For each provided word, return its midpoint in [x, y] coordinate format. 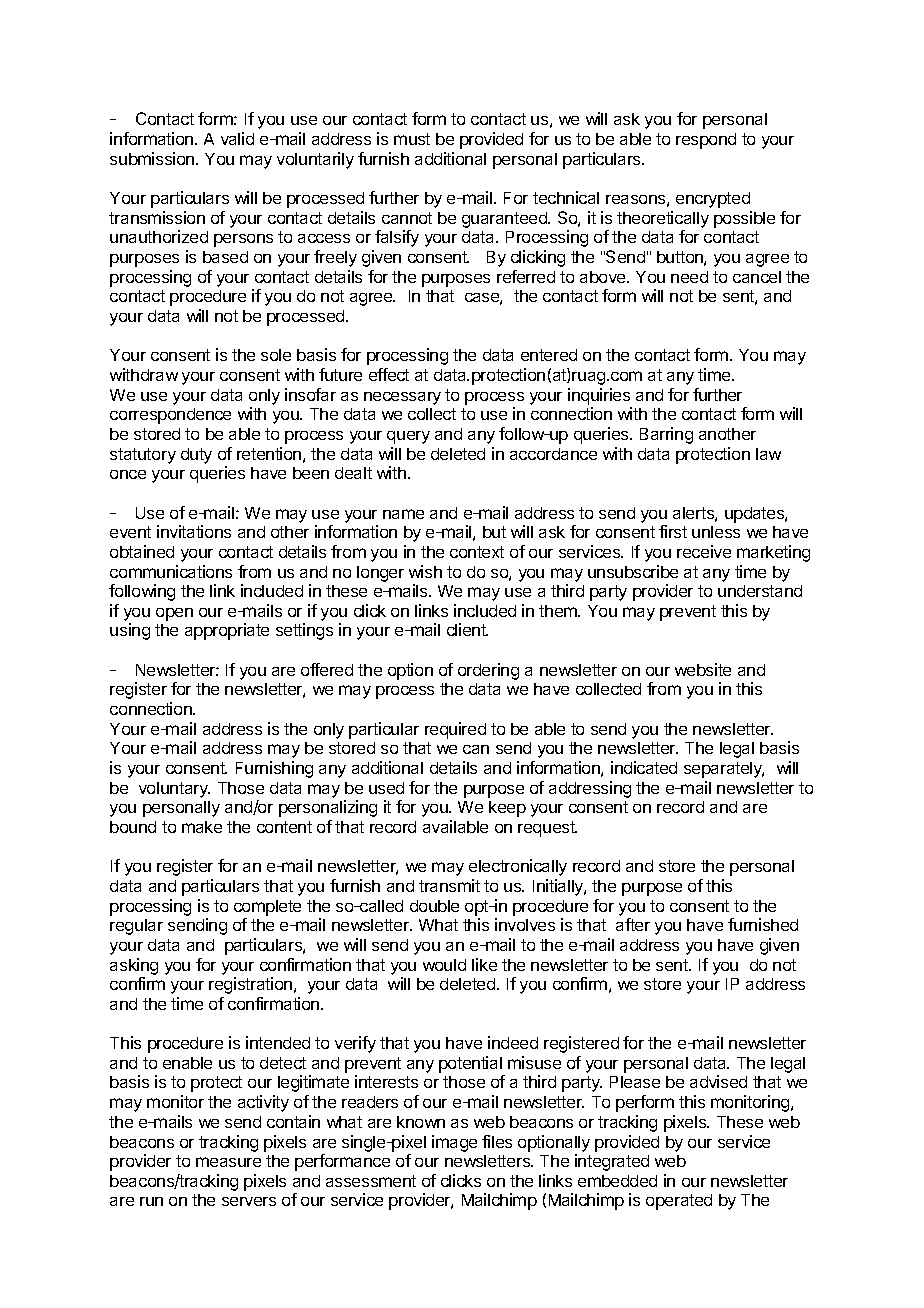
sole [276, 355]
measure [228, 1162]
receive [704, 551]
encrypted [713, 200]
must [412, 139]
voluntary [174, 790]
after [633, 924]
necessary [402, 398]
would [444, 965]
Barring [666, 435]
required [455, 730]
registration [250, 985]
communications [171, 571]
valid [237, 138]
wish [425, 571]
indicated [644, 767]
